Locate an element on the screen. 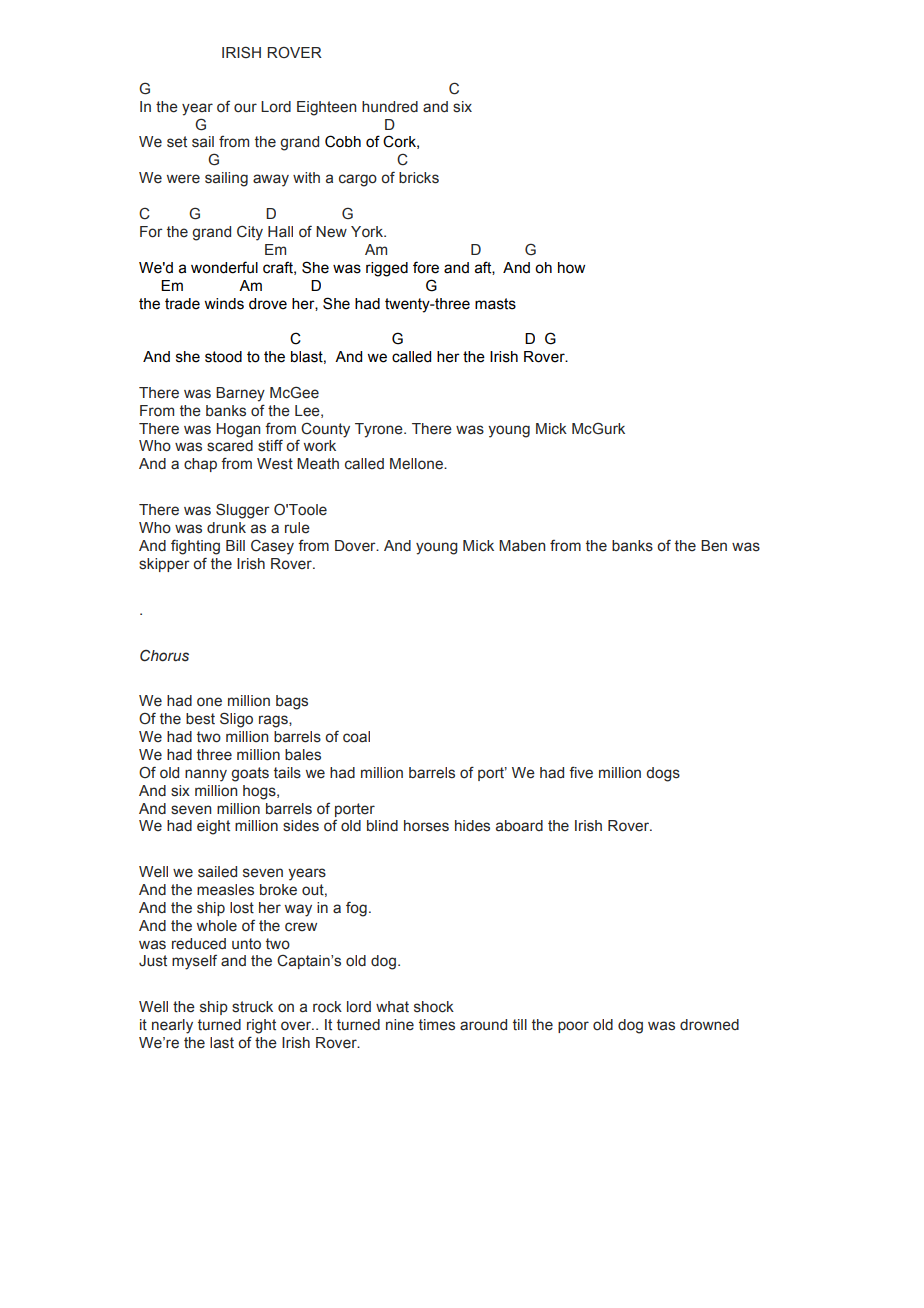 The image size is (924, 1308). nanny is located at coordinates (206, 775).
